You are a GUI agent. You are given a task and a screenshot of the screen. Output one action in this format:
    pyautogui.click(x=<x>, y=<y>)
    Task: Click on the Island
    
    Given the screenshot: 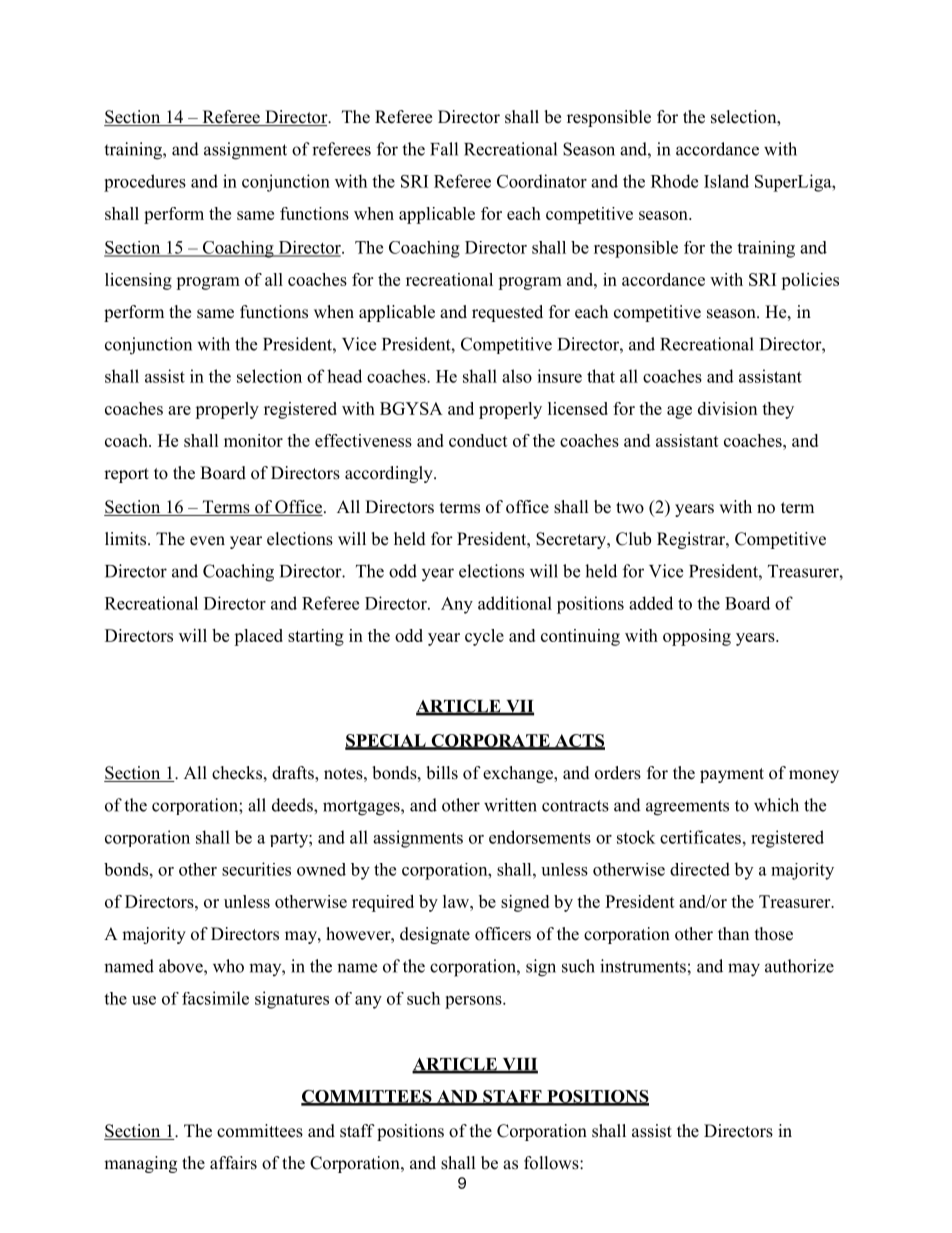 What is the action you would take?
    pyautogui.click(x=726, y=181)
